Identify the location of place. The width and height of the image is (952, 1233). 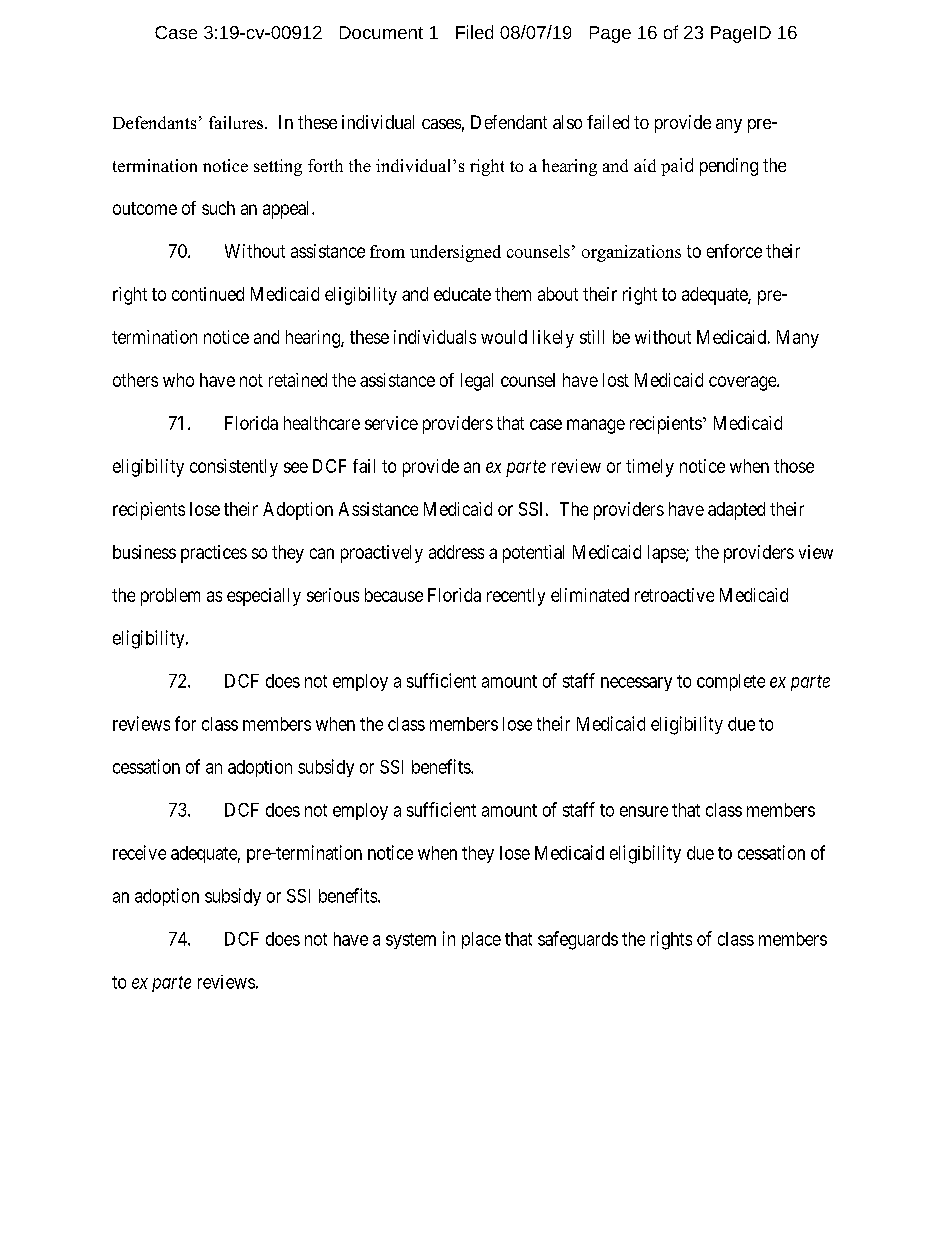
(481, 940).
